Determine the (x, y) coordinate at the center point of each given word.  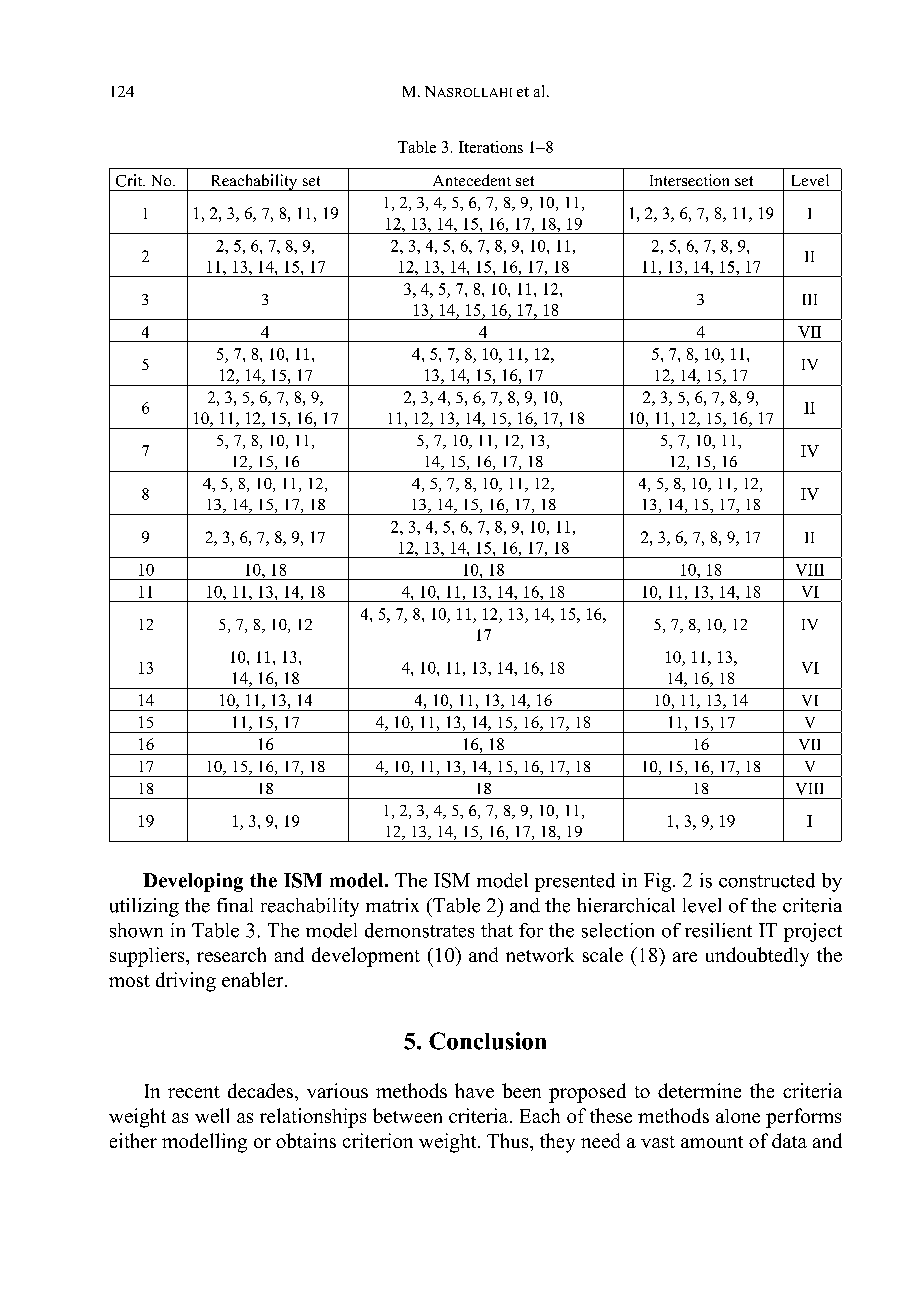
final (235, 905)
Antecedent (472, 180)
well (212, 1115)
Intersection (689, 180)
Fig (659, 882)
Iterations (491, 147)
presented (575, 882)
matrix (392, 905)
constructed (767, 880)
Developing (193, 882)
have (474, 1090)
